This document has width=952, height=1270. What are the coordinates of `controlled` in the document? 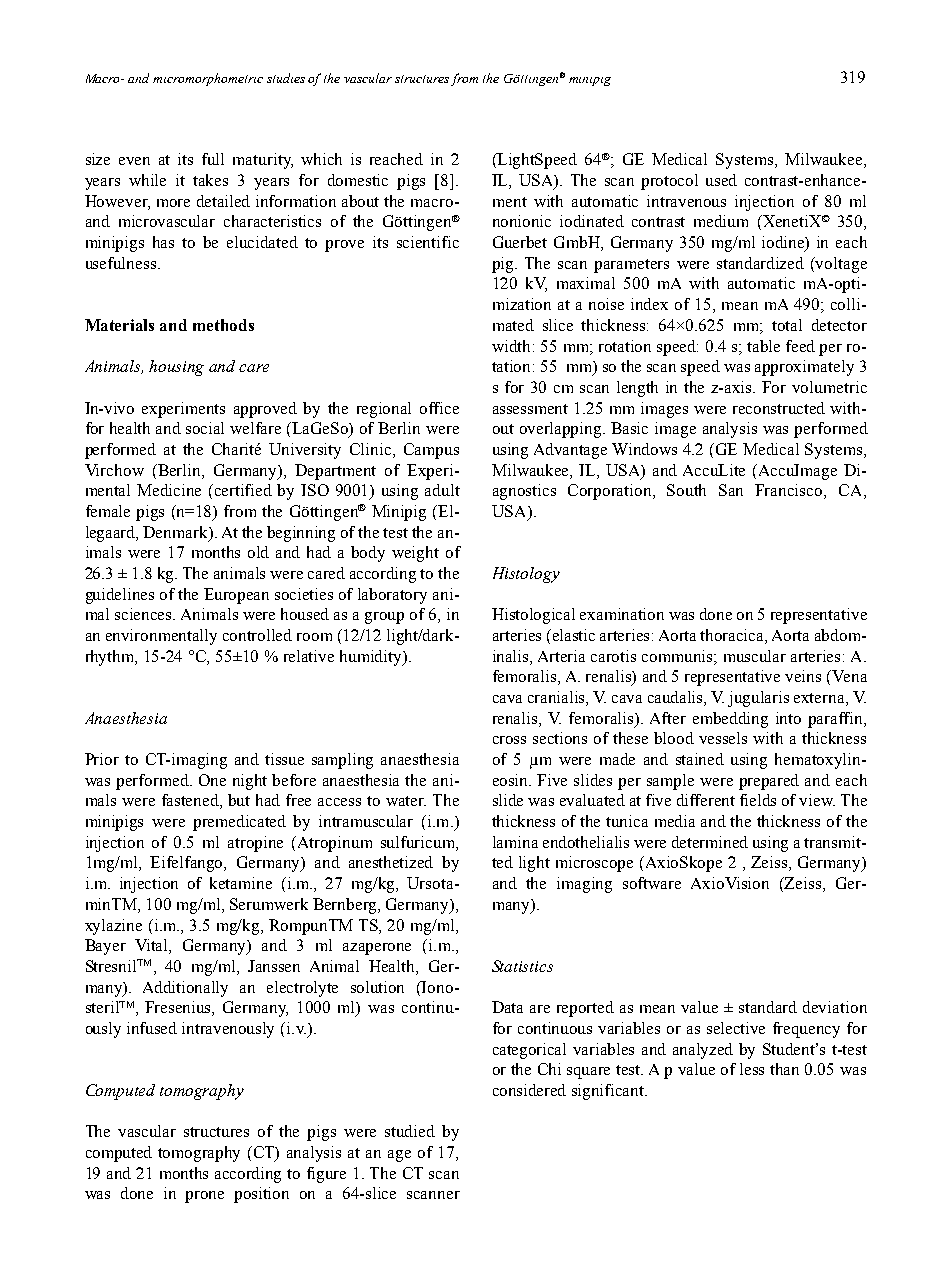 It's located at (257, 635).
